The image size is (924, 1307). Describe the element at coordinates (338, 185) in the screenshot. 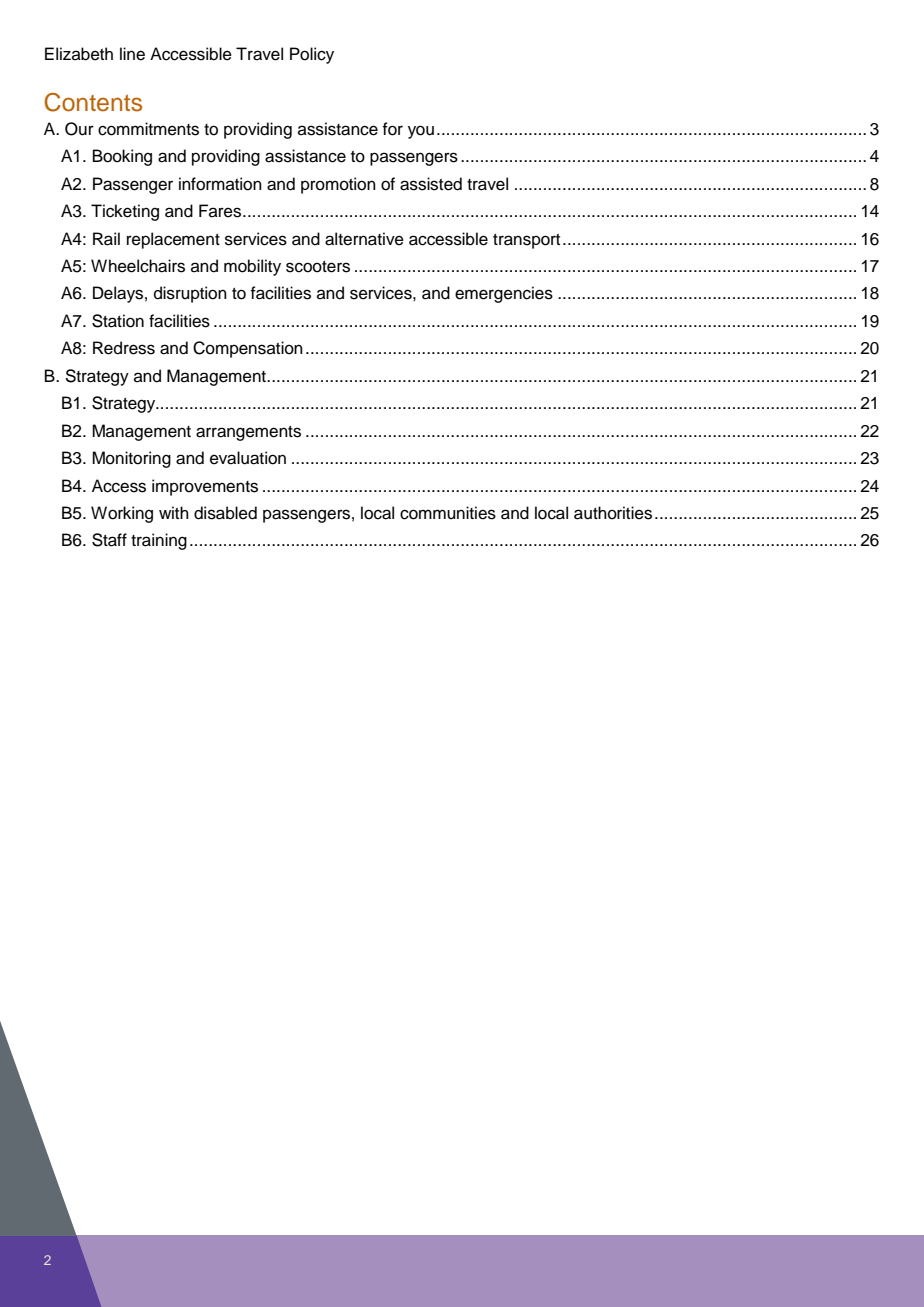

I see `promotion` at that location.
